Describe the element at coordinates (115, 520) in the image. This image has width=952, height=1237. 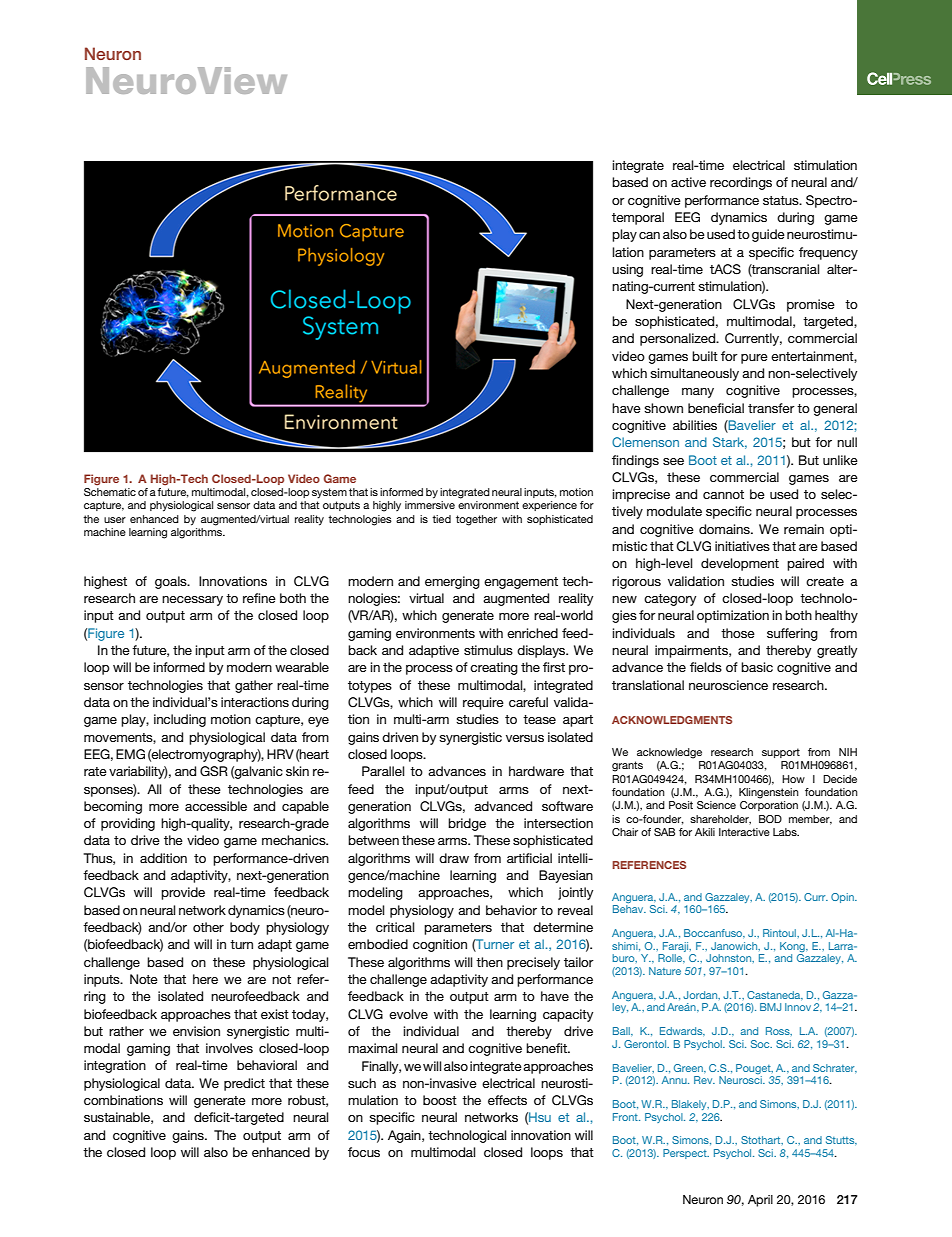
I see `user` at that location.
